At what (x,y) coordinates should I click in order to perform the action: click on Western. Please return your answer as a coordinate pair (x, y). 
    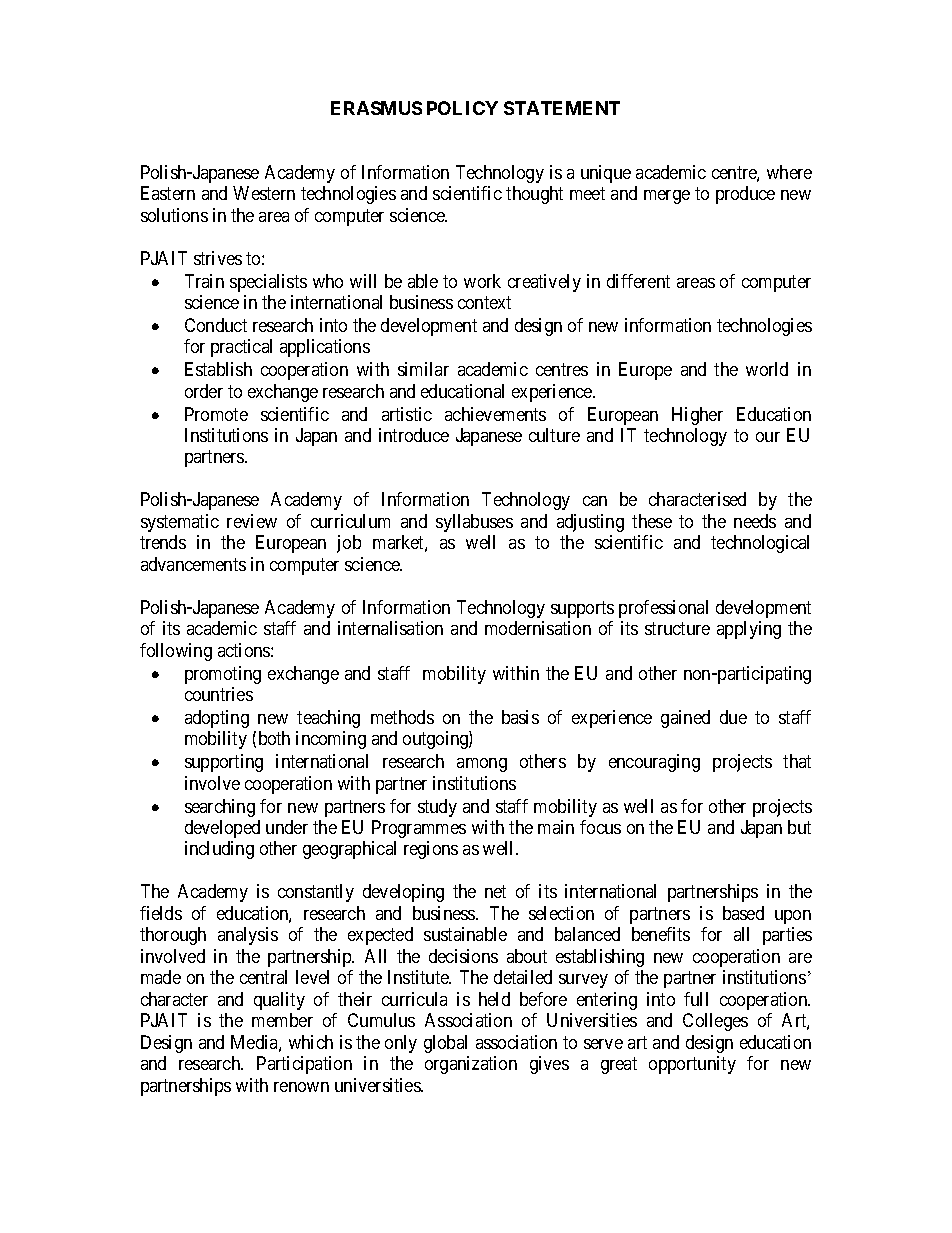
    Looking at the image, I should click on (264, 193).
